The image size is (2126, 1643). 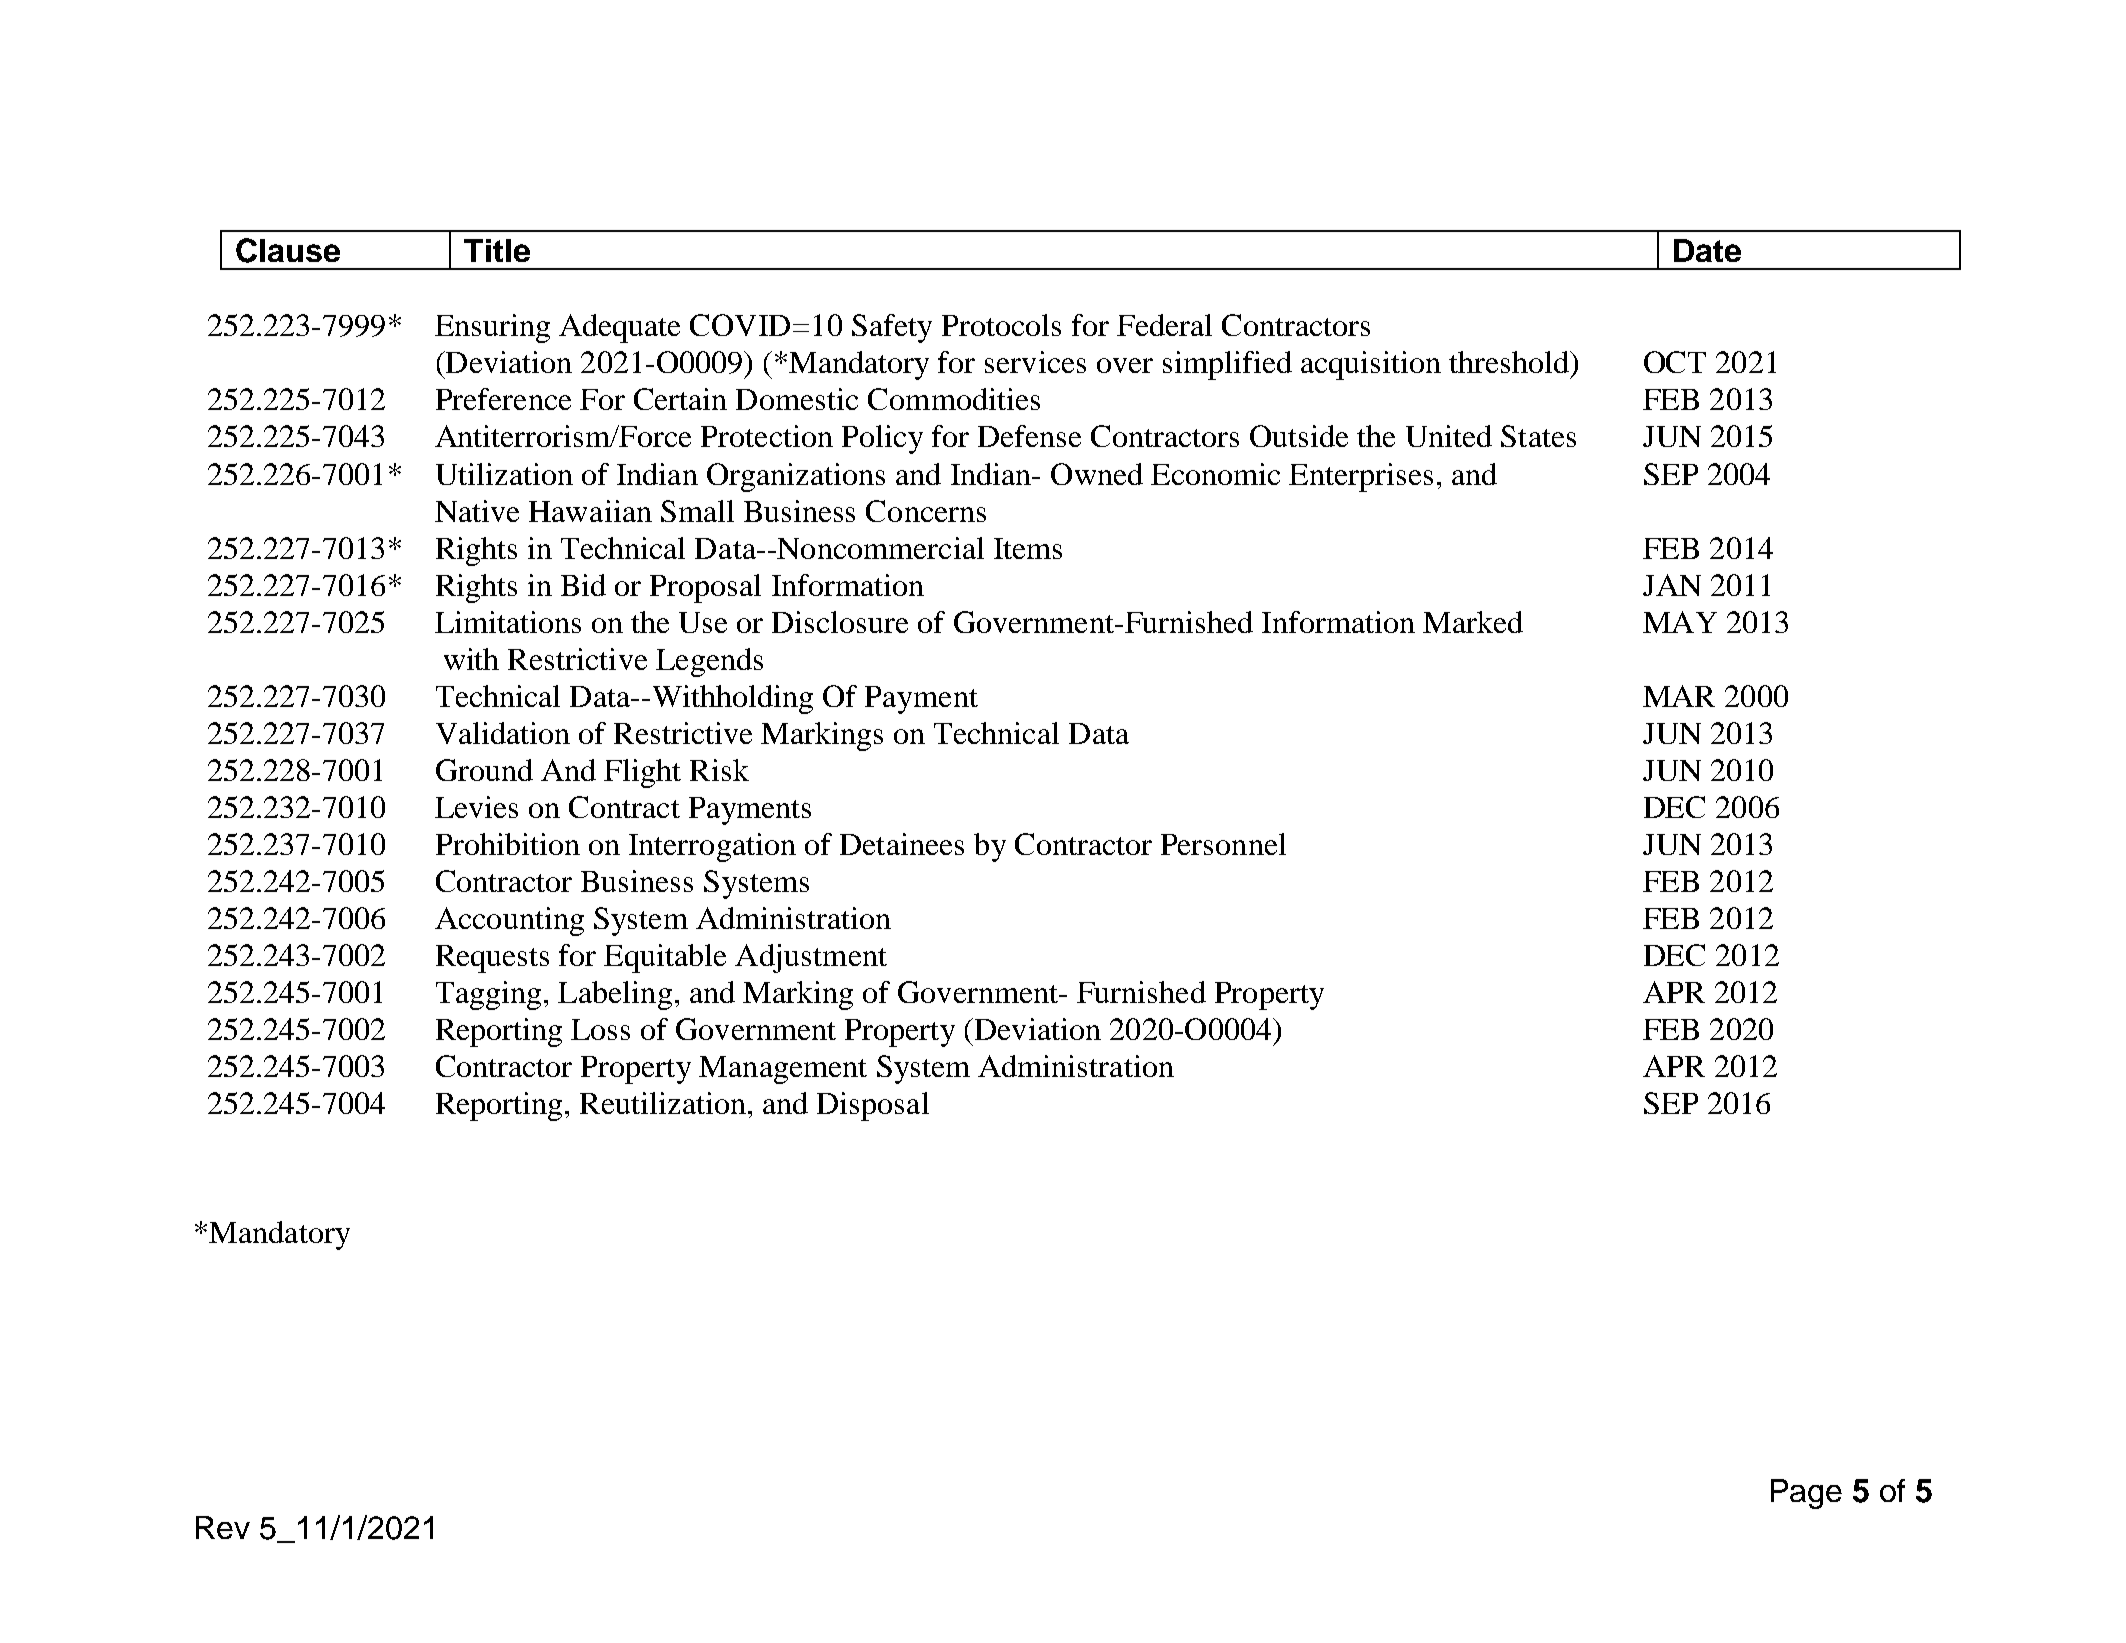 What do you see at coordinates (873, 1106) in the screenshot?
I see `Disposal` at bounding box center [873, 1106].
